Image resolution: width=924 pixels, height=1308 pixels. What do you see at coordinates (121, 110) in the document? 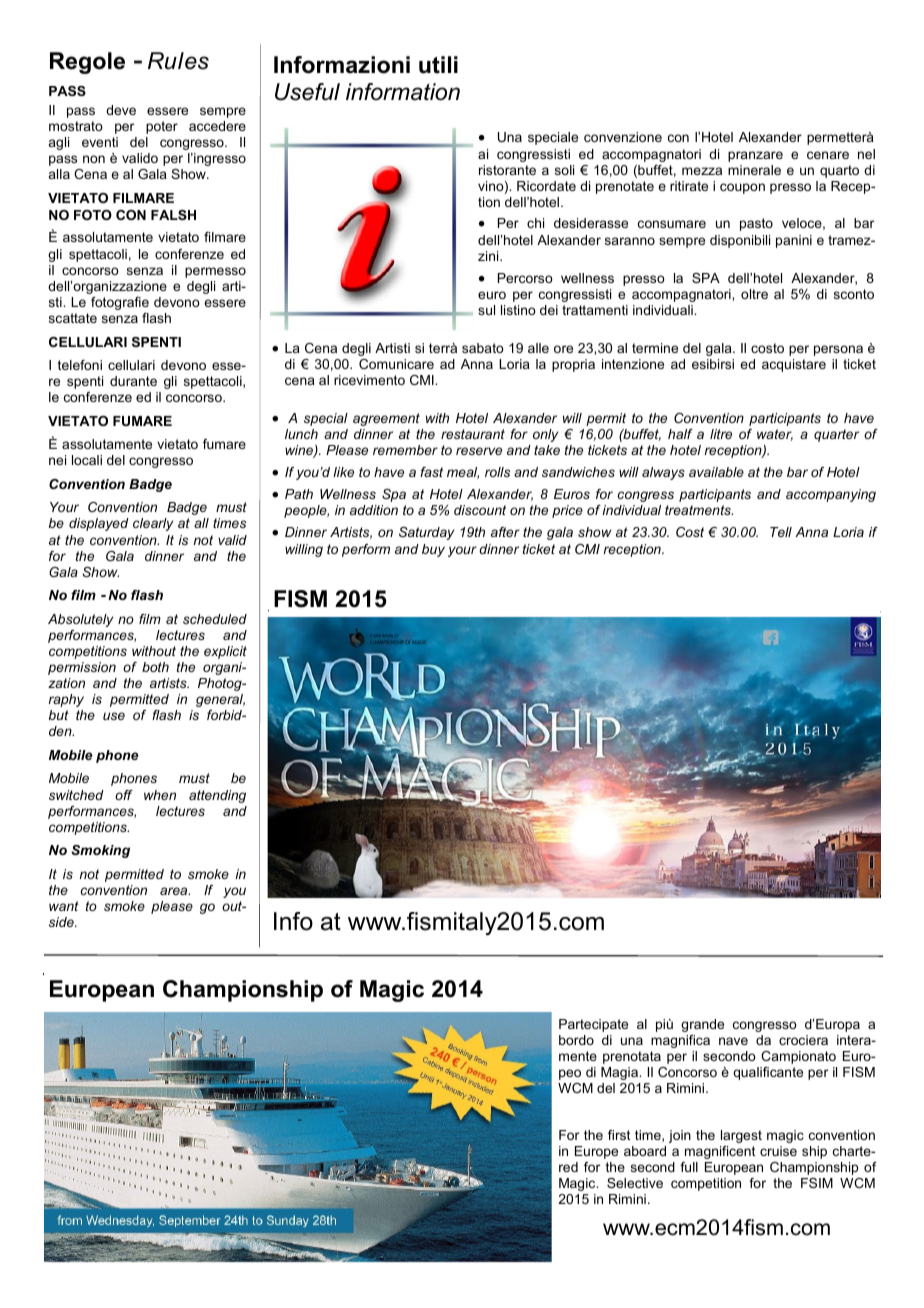
I see `deve` at bounding box center [121, 110].
